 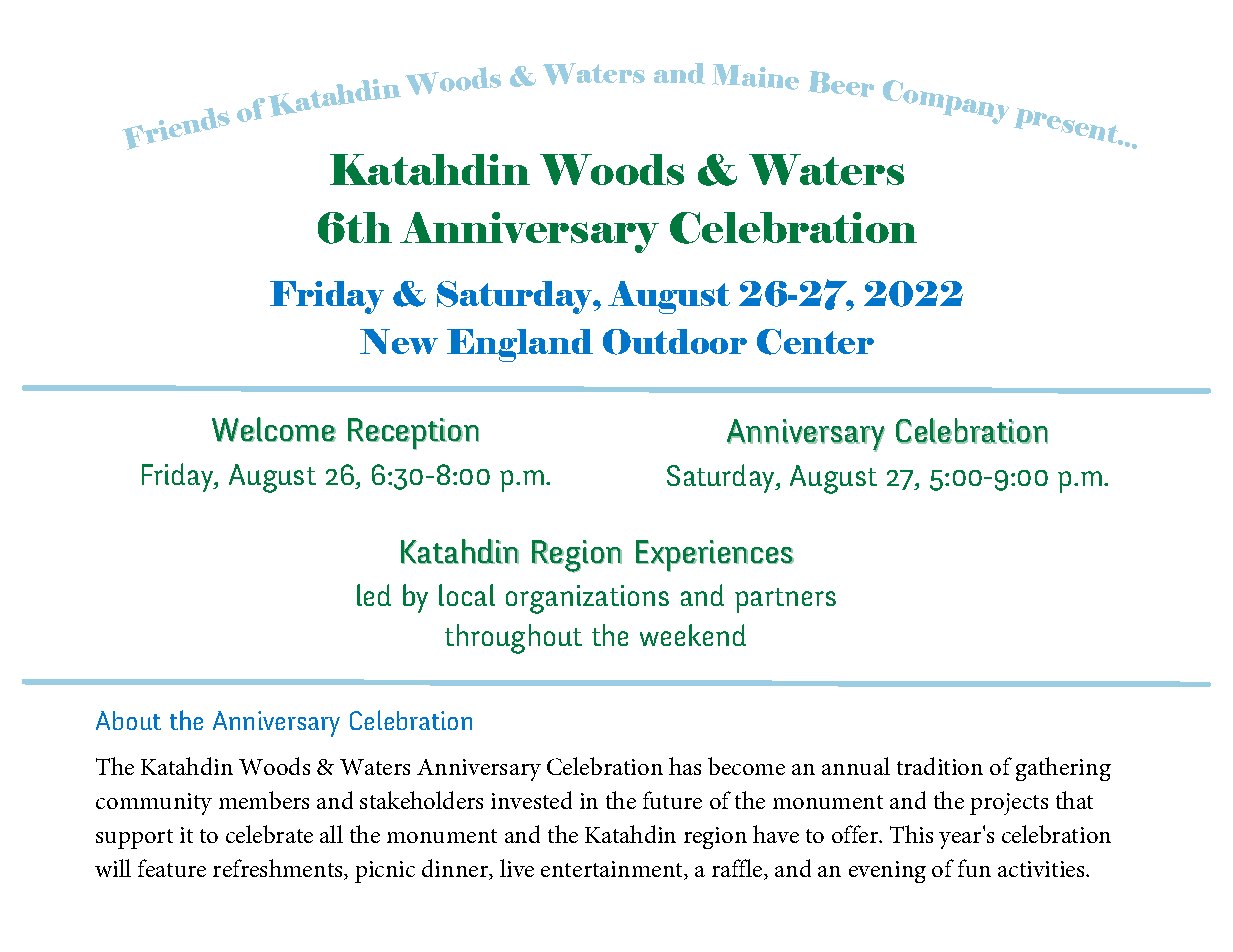 I want to click on England, so click(x=520, y=345).
